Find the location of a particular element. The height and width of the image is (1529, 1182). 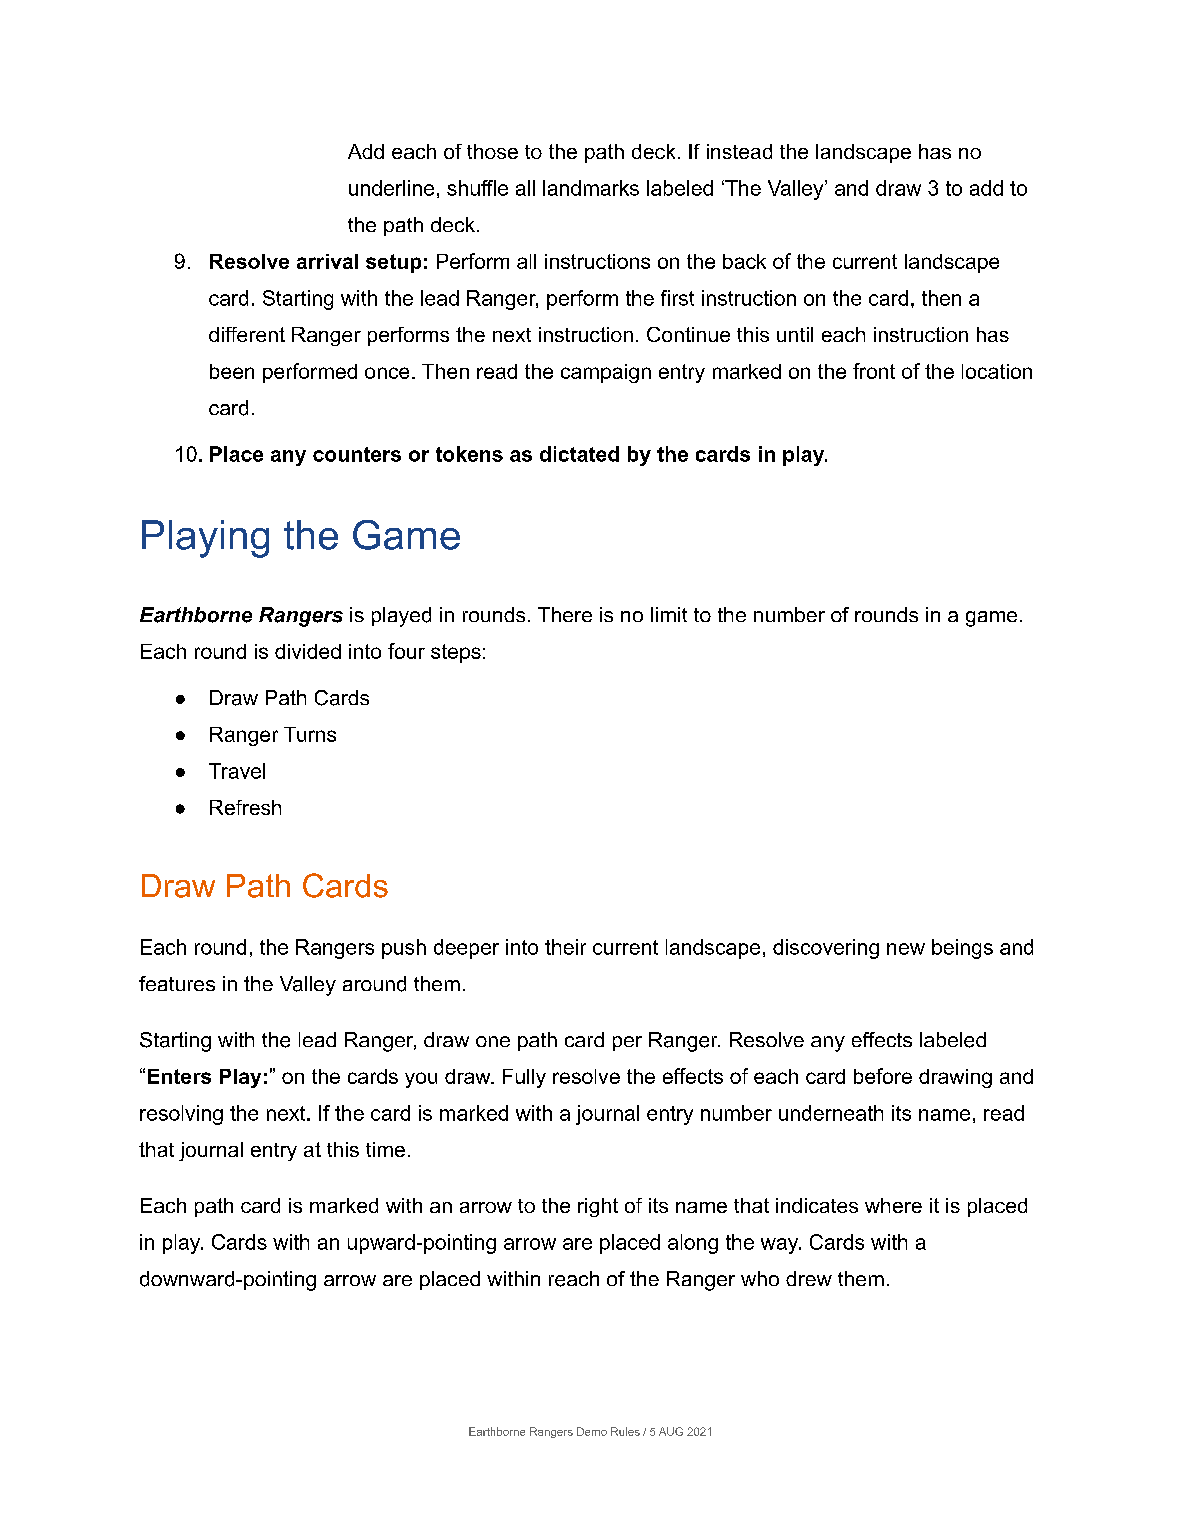

Refresh is located at coordinates (245, 807).
